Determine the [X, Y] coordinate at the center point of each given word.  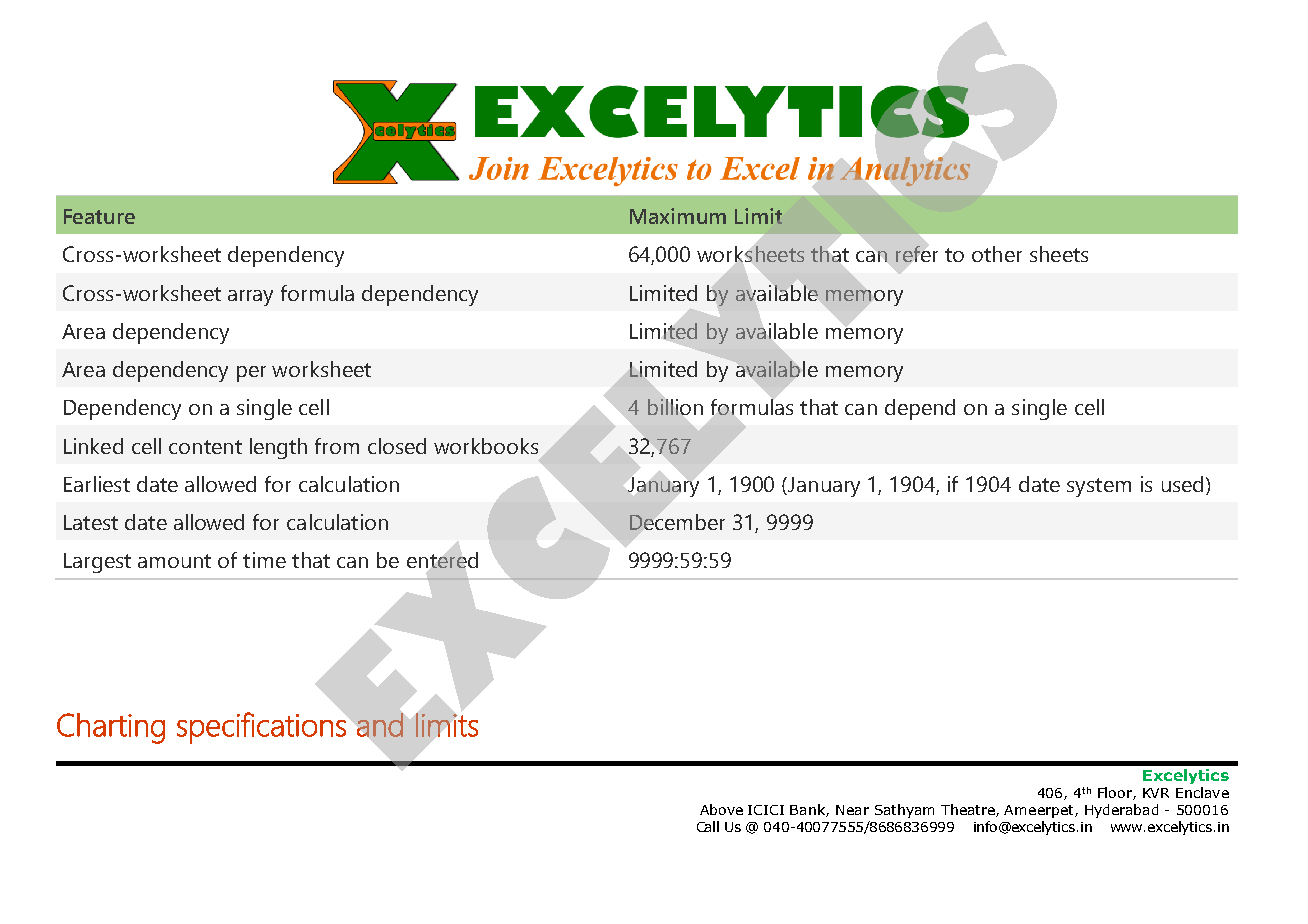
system [1099, 487]
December [677, 522]
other [997, 254]
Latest [91, 522]
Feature [99, 216]
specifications [261, 728]
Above [721, 809]
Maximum [678, 216]
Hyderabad [1121, 811]
